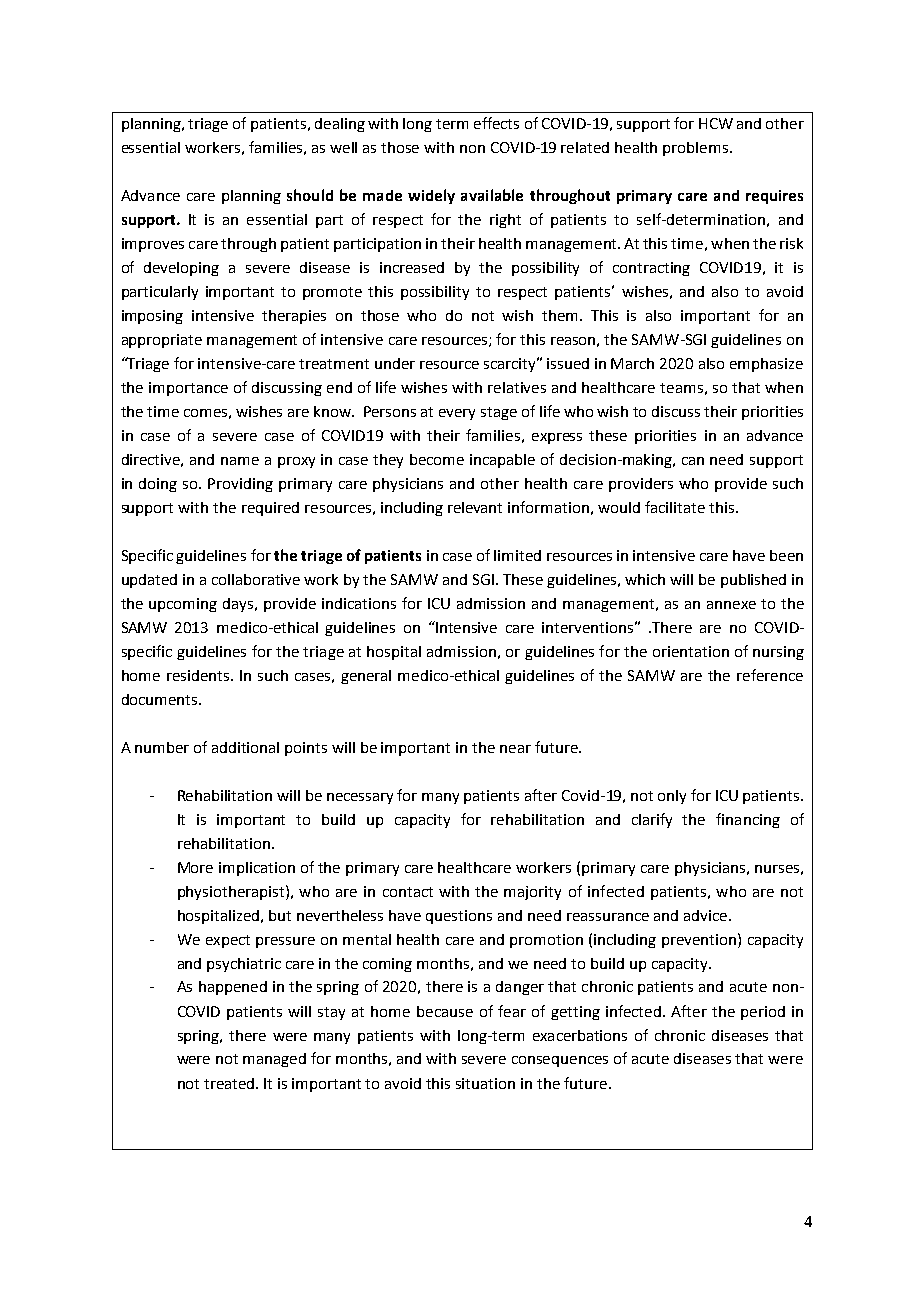 The width and height of the document is (924, 1308). Describe the element at coordinates (256, 579) in the document. I see `collaborative` at that location.
